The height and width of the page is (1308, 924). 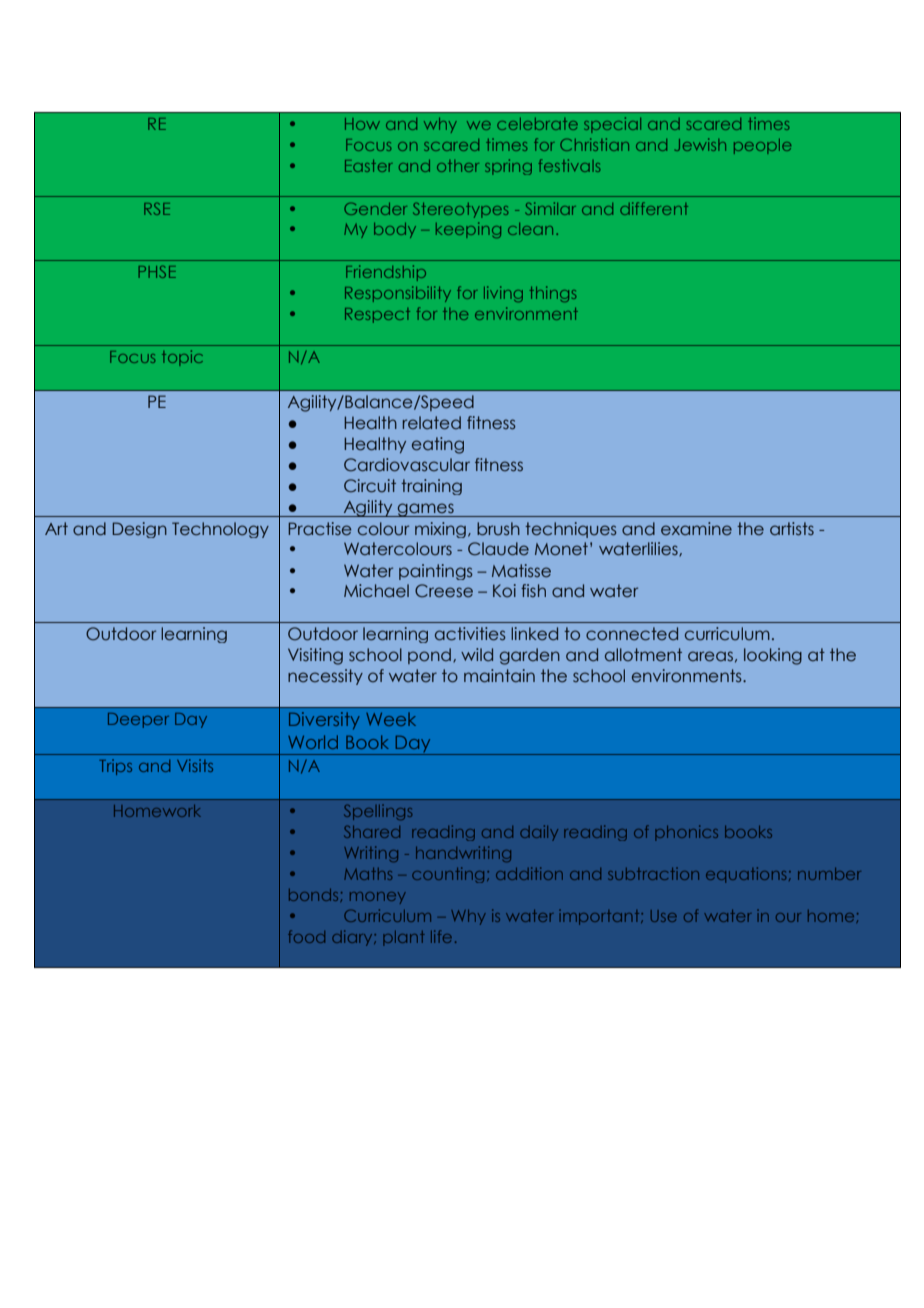 What do you see at coordinates (773, 656) in the page?
I see `looking` at bounding box center [773, 656].
